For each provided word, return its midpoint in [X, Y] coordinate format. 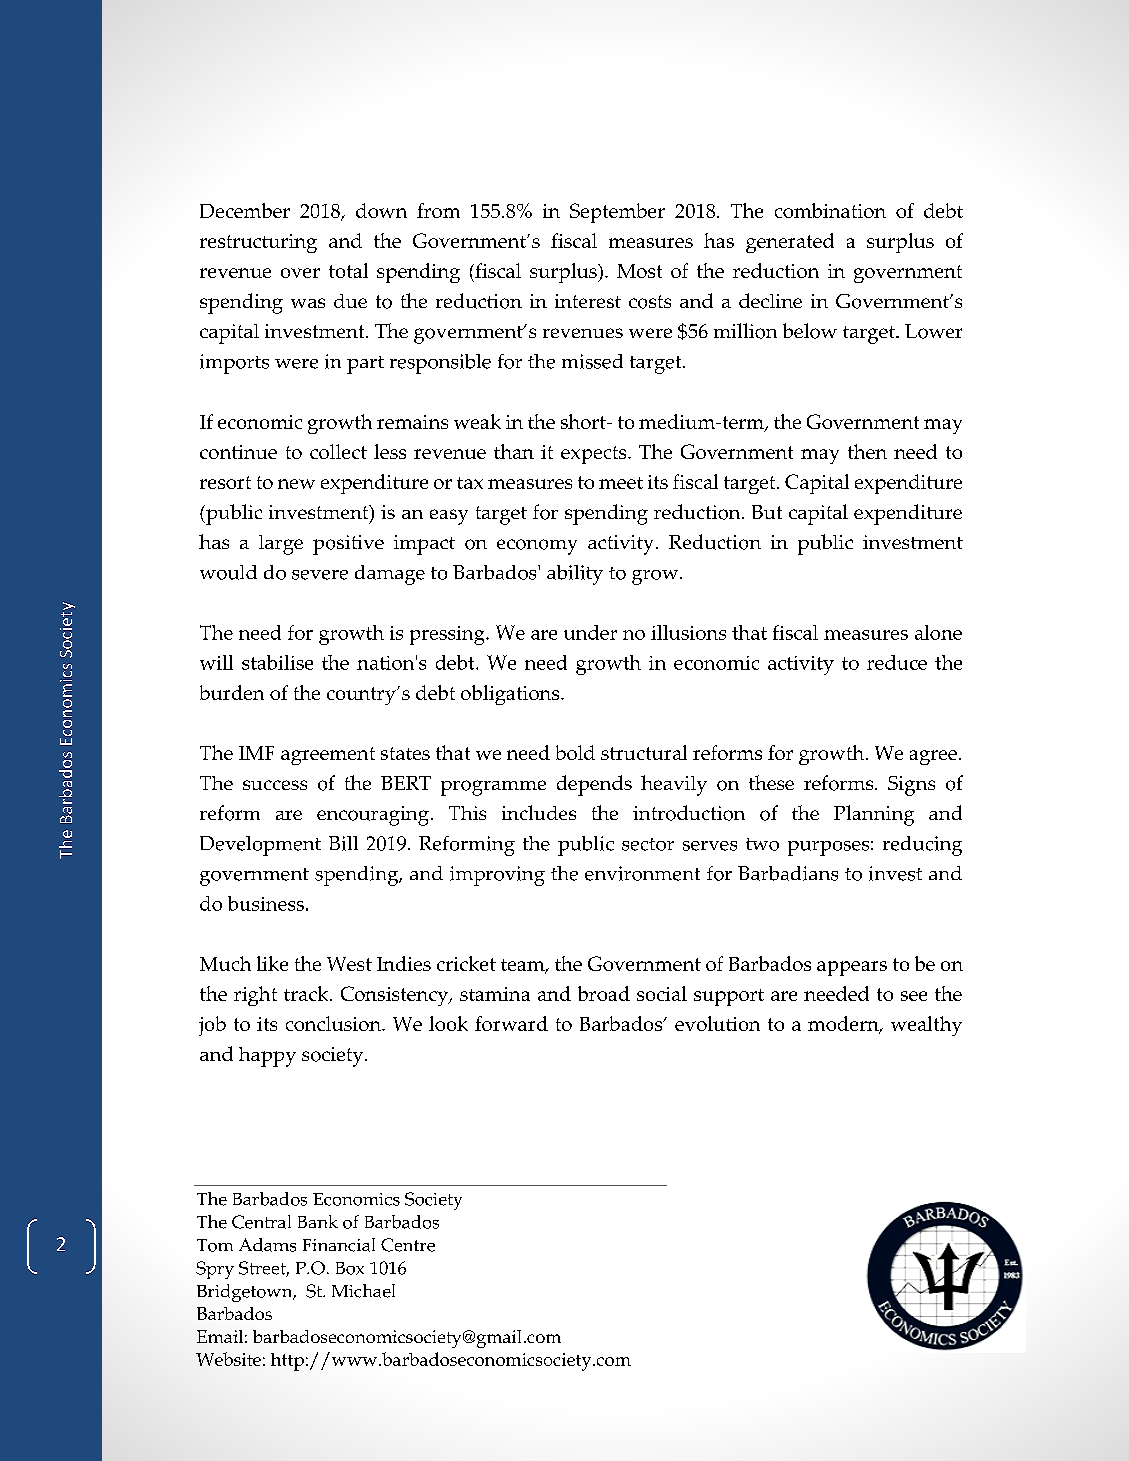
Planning [874, 815]
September [617, 213]
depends [594, 785]
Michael [363, 1291]
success [275, 785]
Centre [408, 1245]
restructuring [258, 243]
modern [844, 1025]
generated [790, 243]
